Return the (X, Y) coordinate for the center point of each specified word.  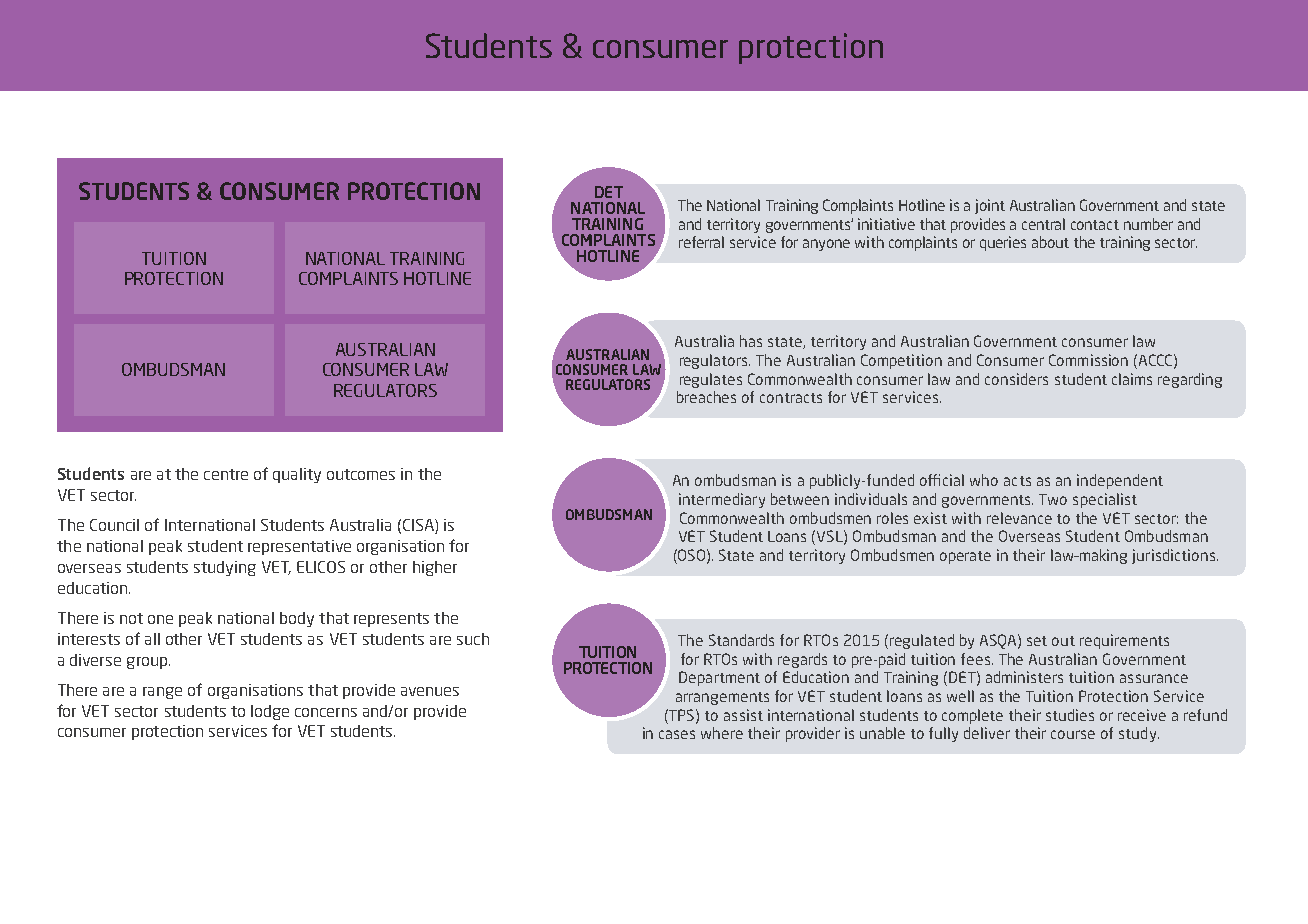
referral (701, 242)
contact (1095, 225)
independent (1120, 481)
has (751, 341)
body (297, 619)
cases (677, 734)
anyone (826, 245)
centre (226, 474)
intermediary (722, 500)
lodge (270, 712)
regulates (711, 380)
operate (965, 557)
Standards (741, 640)
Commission (1088, 360)
